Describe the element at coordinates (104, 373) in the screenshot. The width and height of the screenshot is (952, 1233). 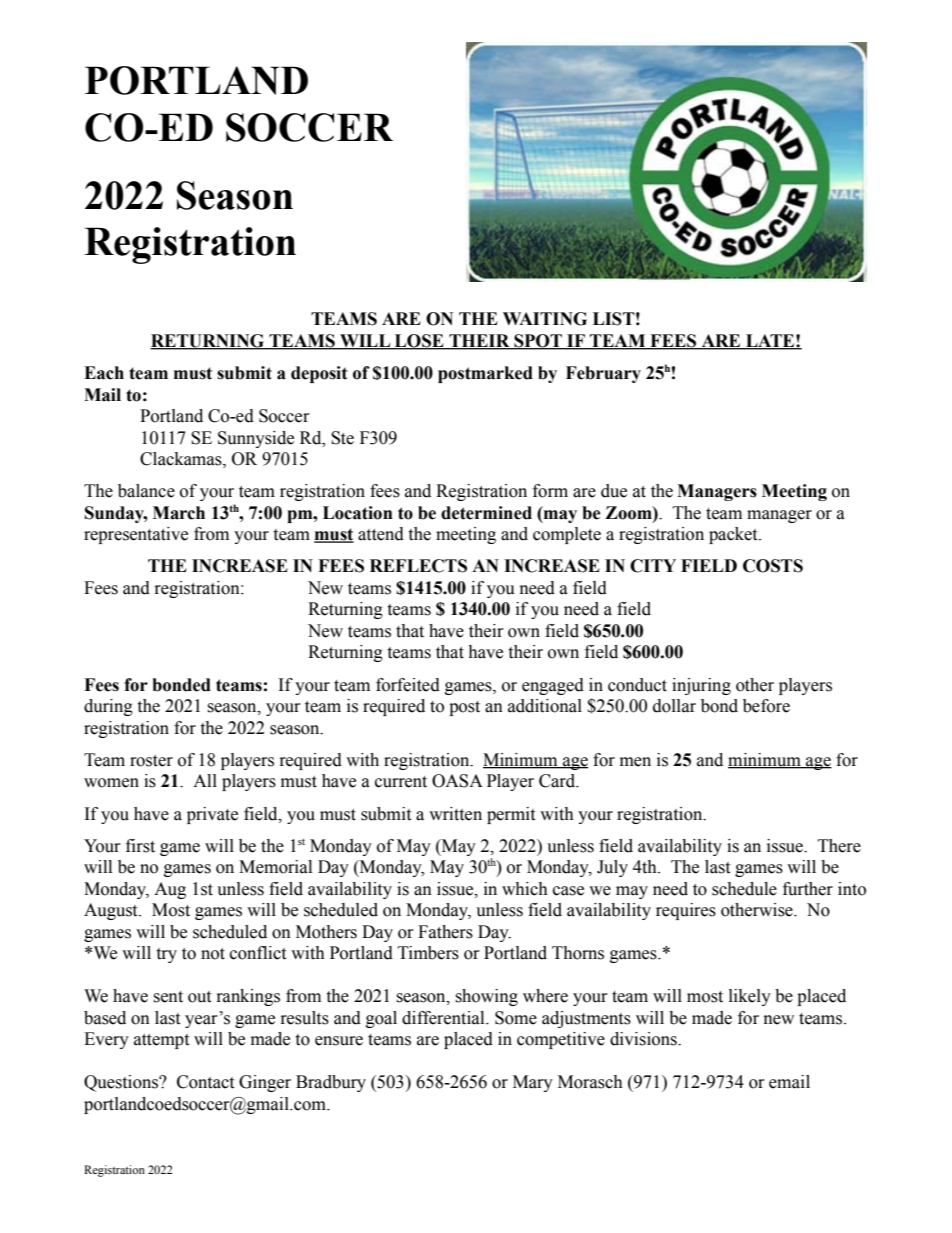
I see `Each` at that location.
